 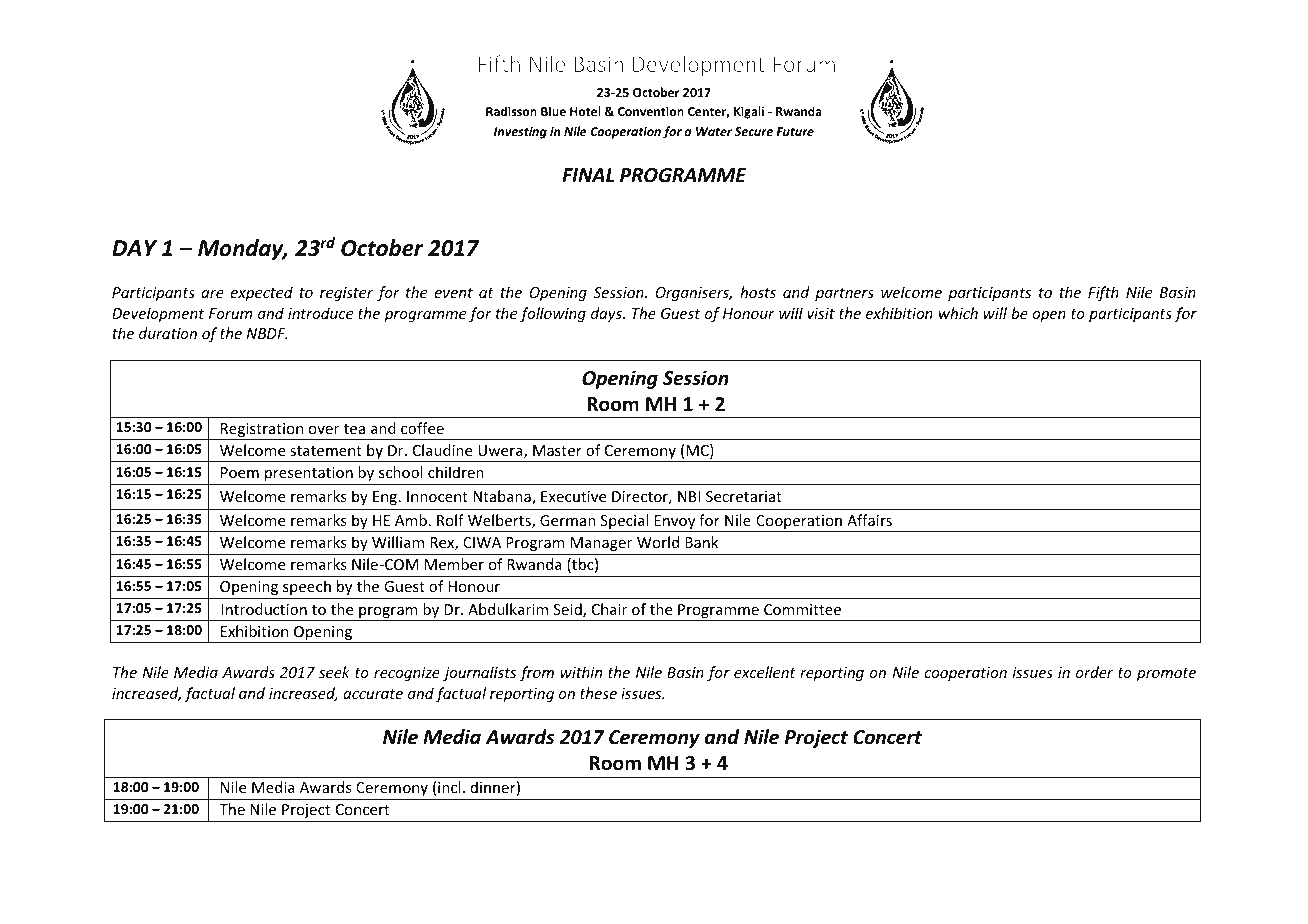 I want to click on Future, so click(x=795, y=131).
